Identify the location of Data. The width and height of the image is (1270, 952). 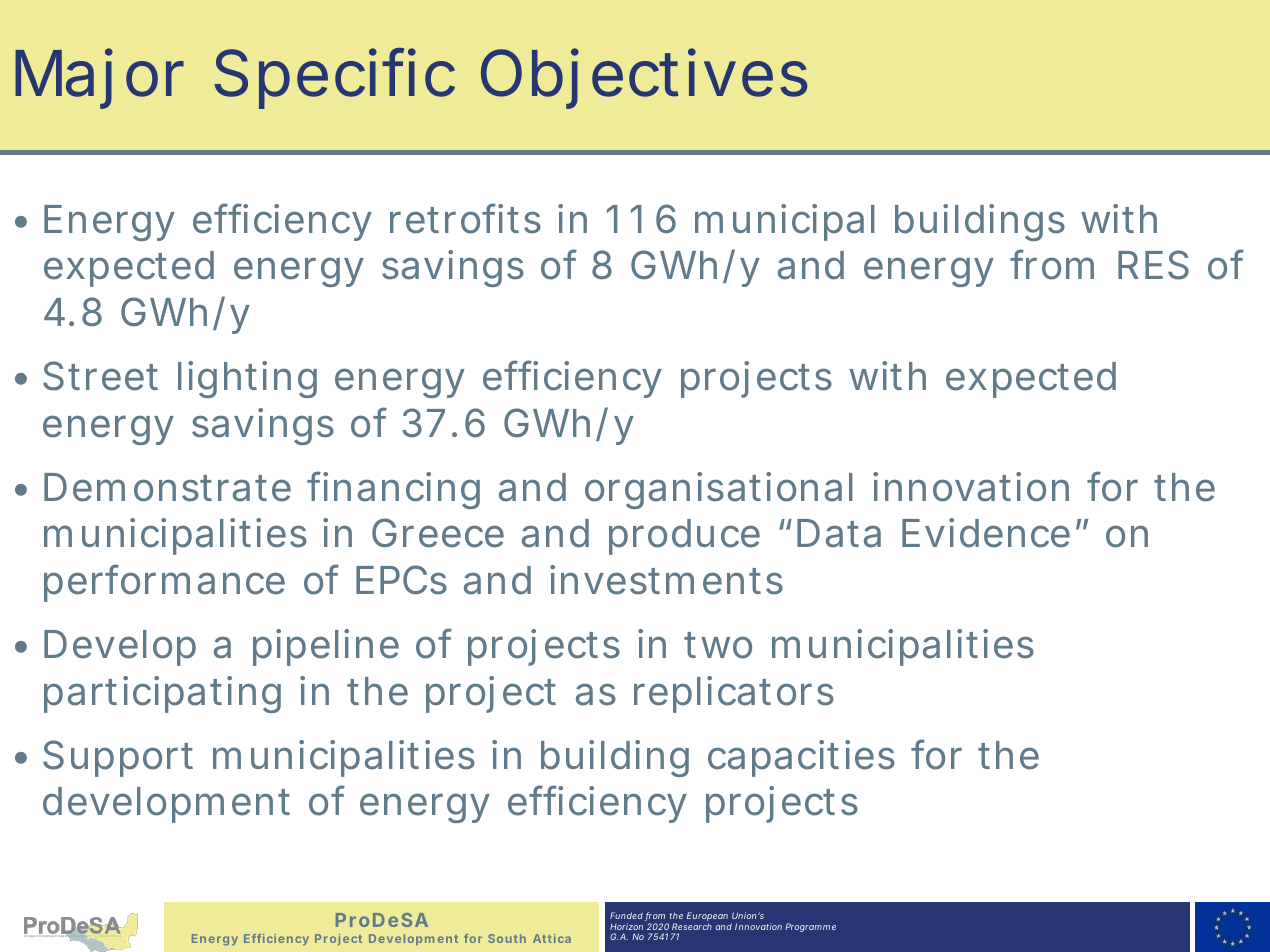
(839, 533).
